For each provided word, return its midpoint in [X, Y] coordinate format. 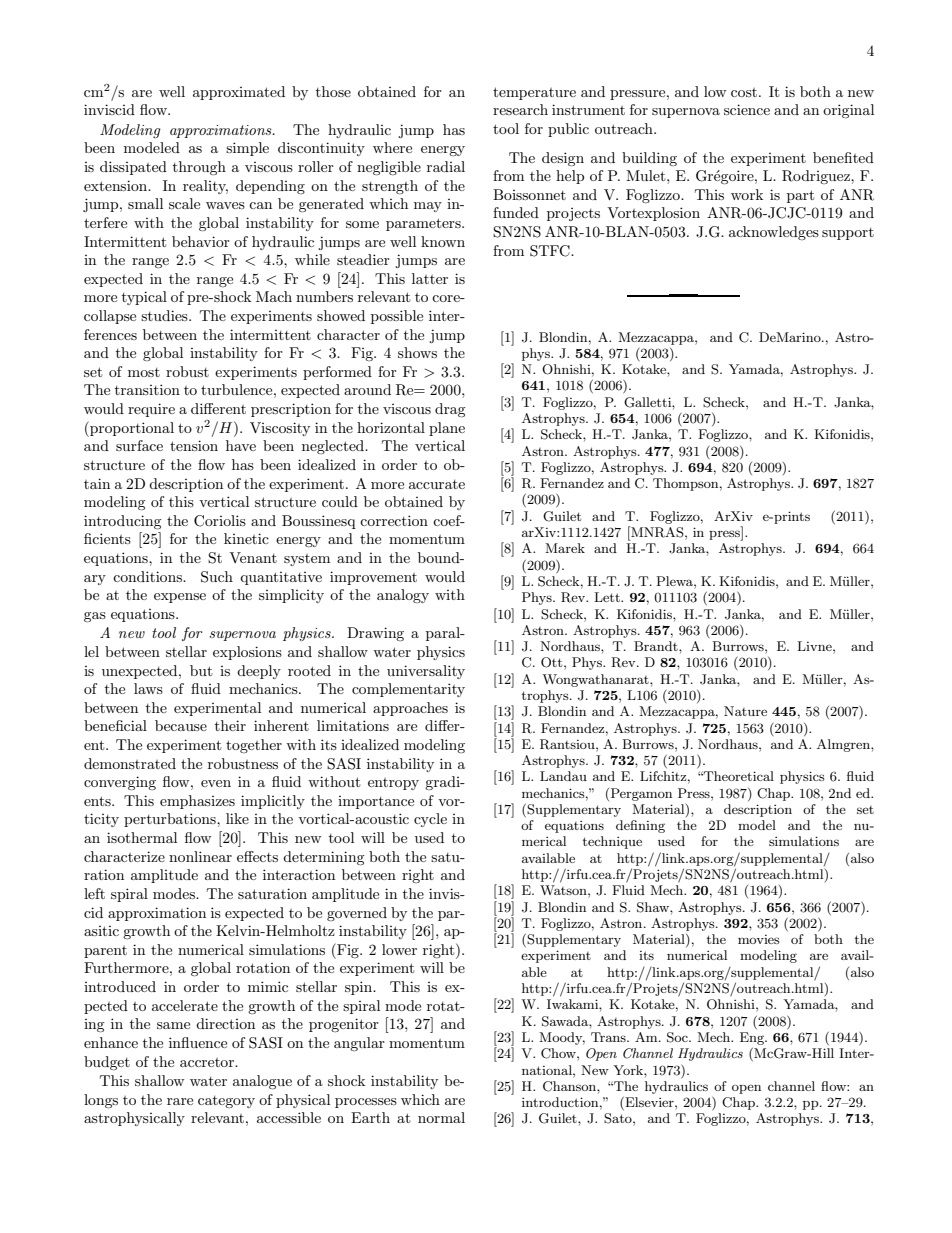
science [747, 109]
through [199, 168]
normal [441, 1117]
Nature [745, 711]
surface [139, 445]
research [520, 109]
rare [180, 1101]
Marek [565, 548]
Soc [678, 1037]
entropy [393, 784]
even [216, 783]
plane [447, 429]
